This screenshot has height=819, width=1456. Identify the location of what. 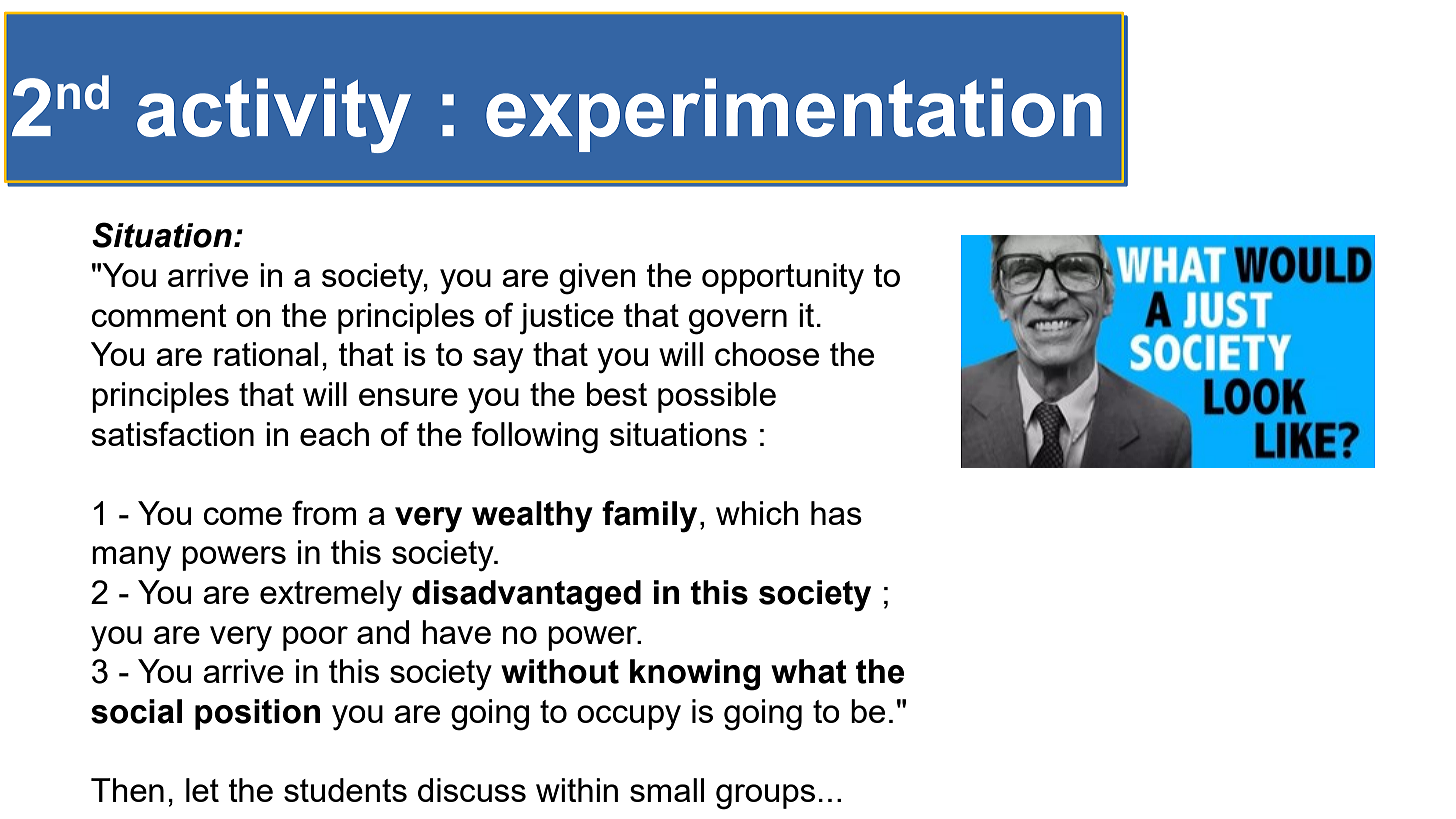
(809, 671).
